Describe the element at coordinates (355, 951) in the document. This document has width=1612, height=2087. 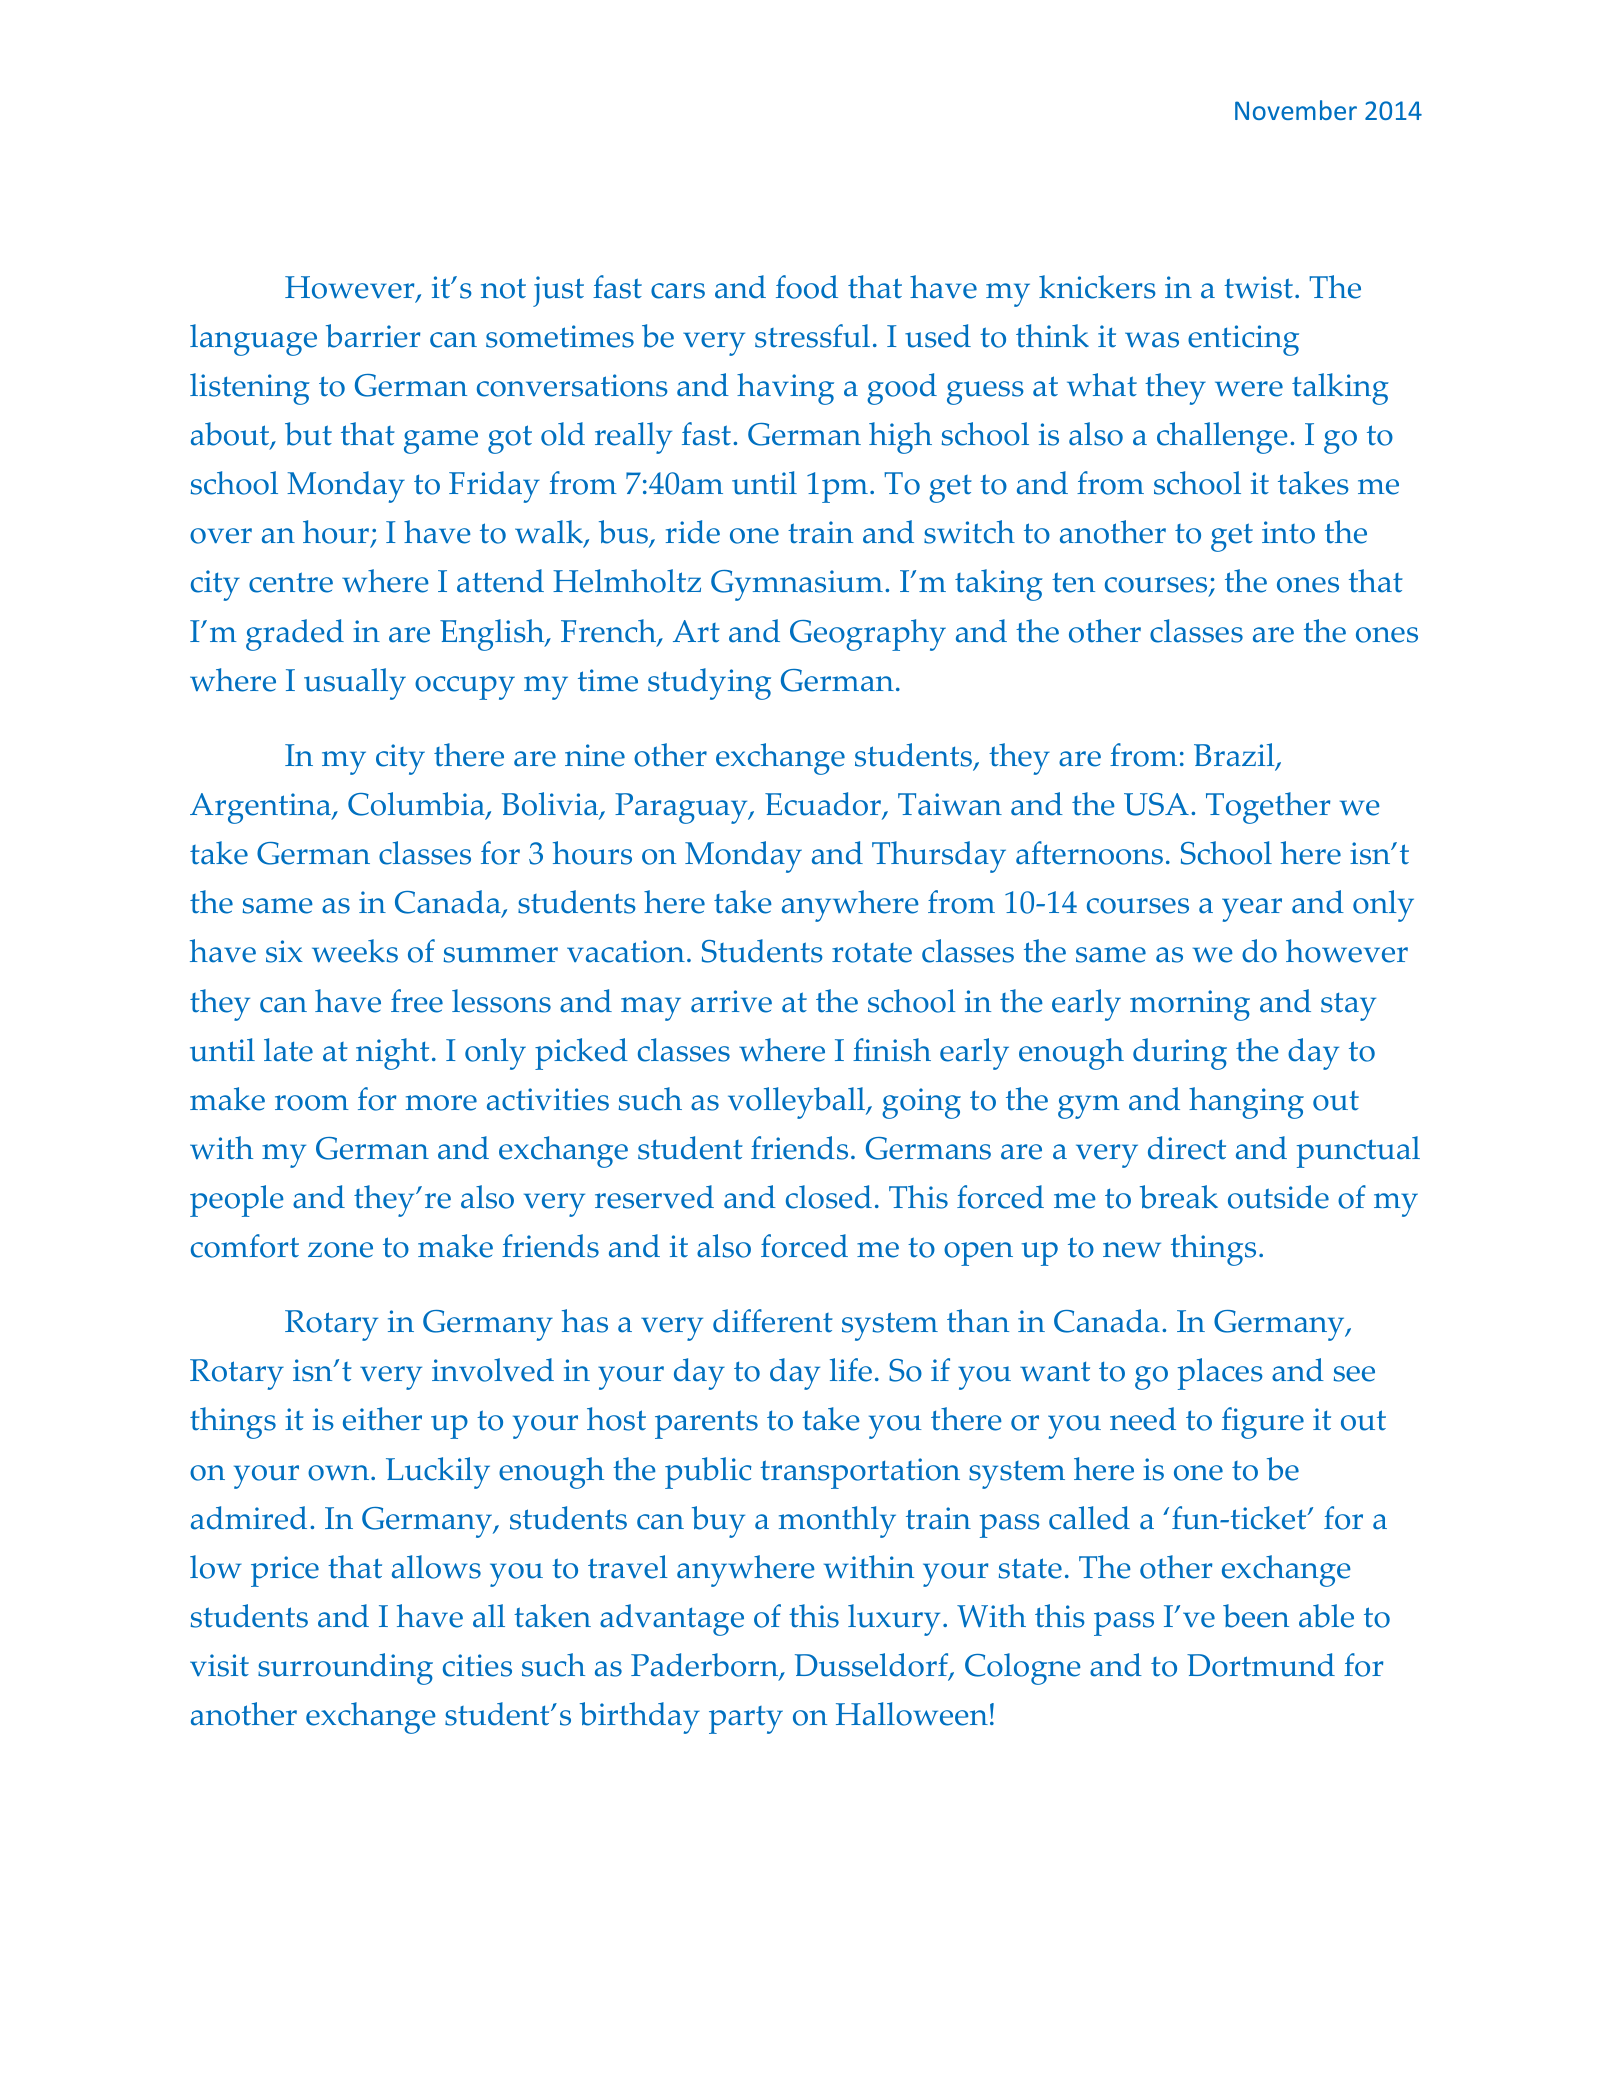
I see `weeks` at that location.
